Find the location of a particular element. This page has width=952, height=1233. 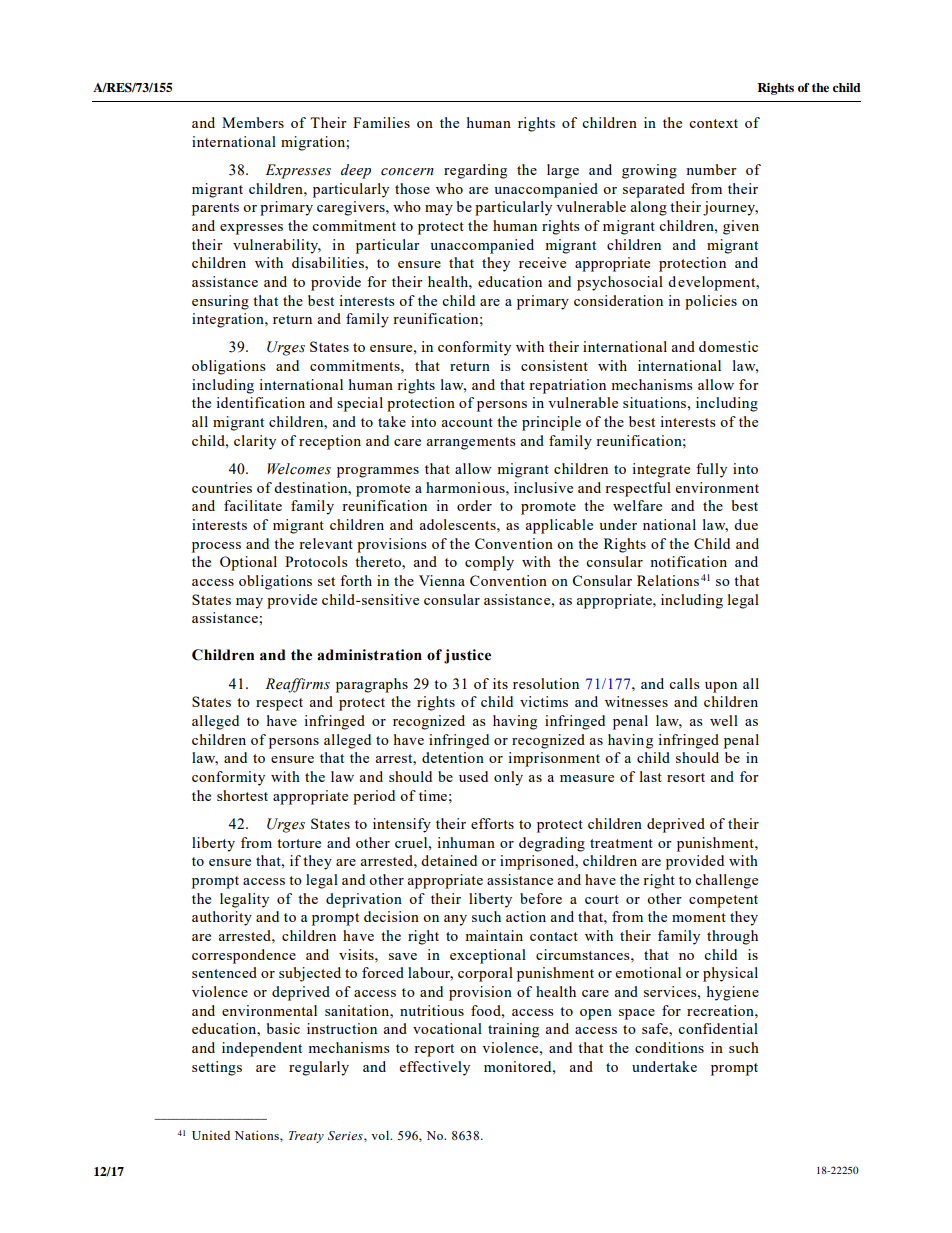

Relations is located at coordinates (668, 580).
